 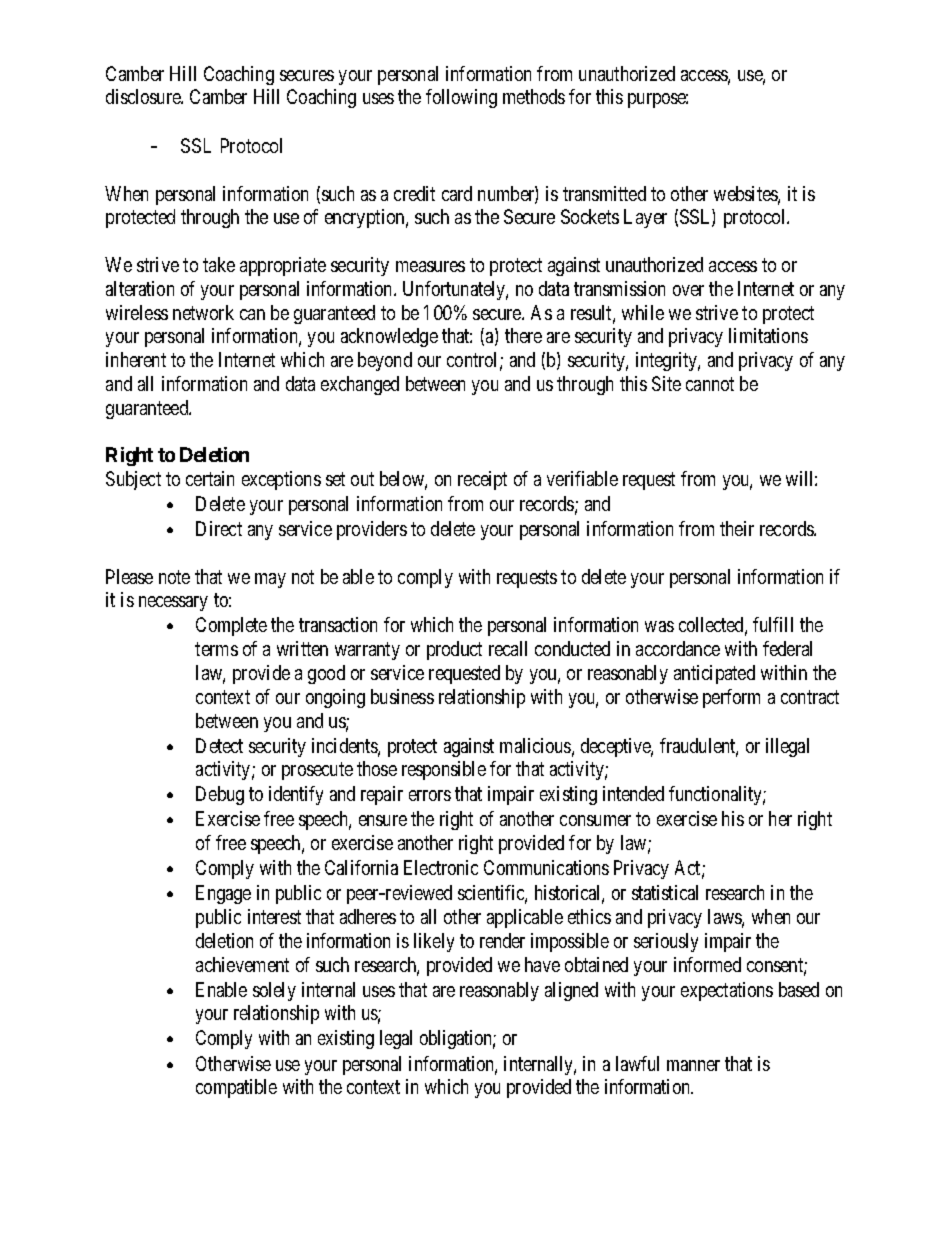 I want to click on cannot, so click(x=710, y=384).
